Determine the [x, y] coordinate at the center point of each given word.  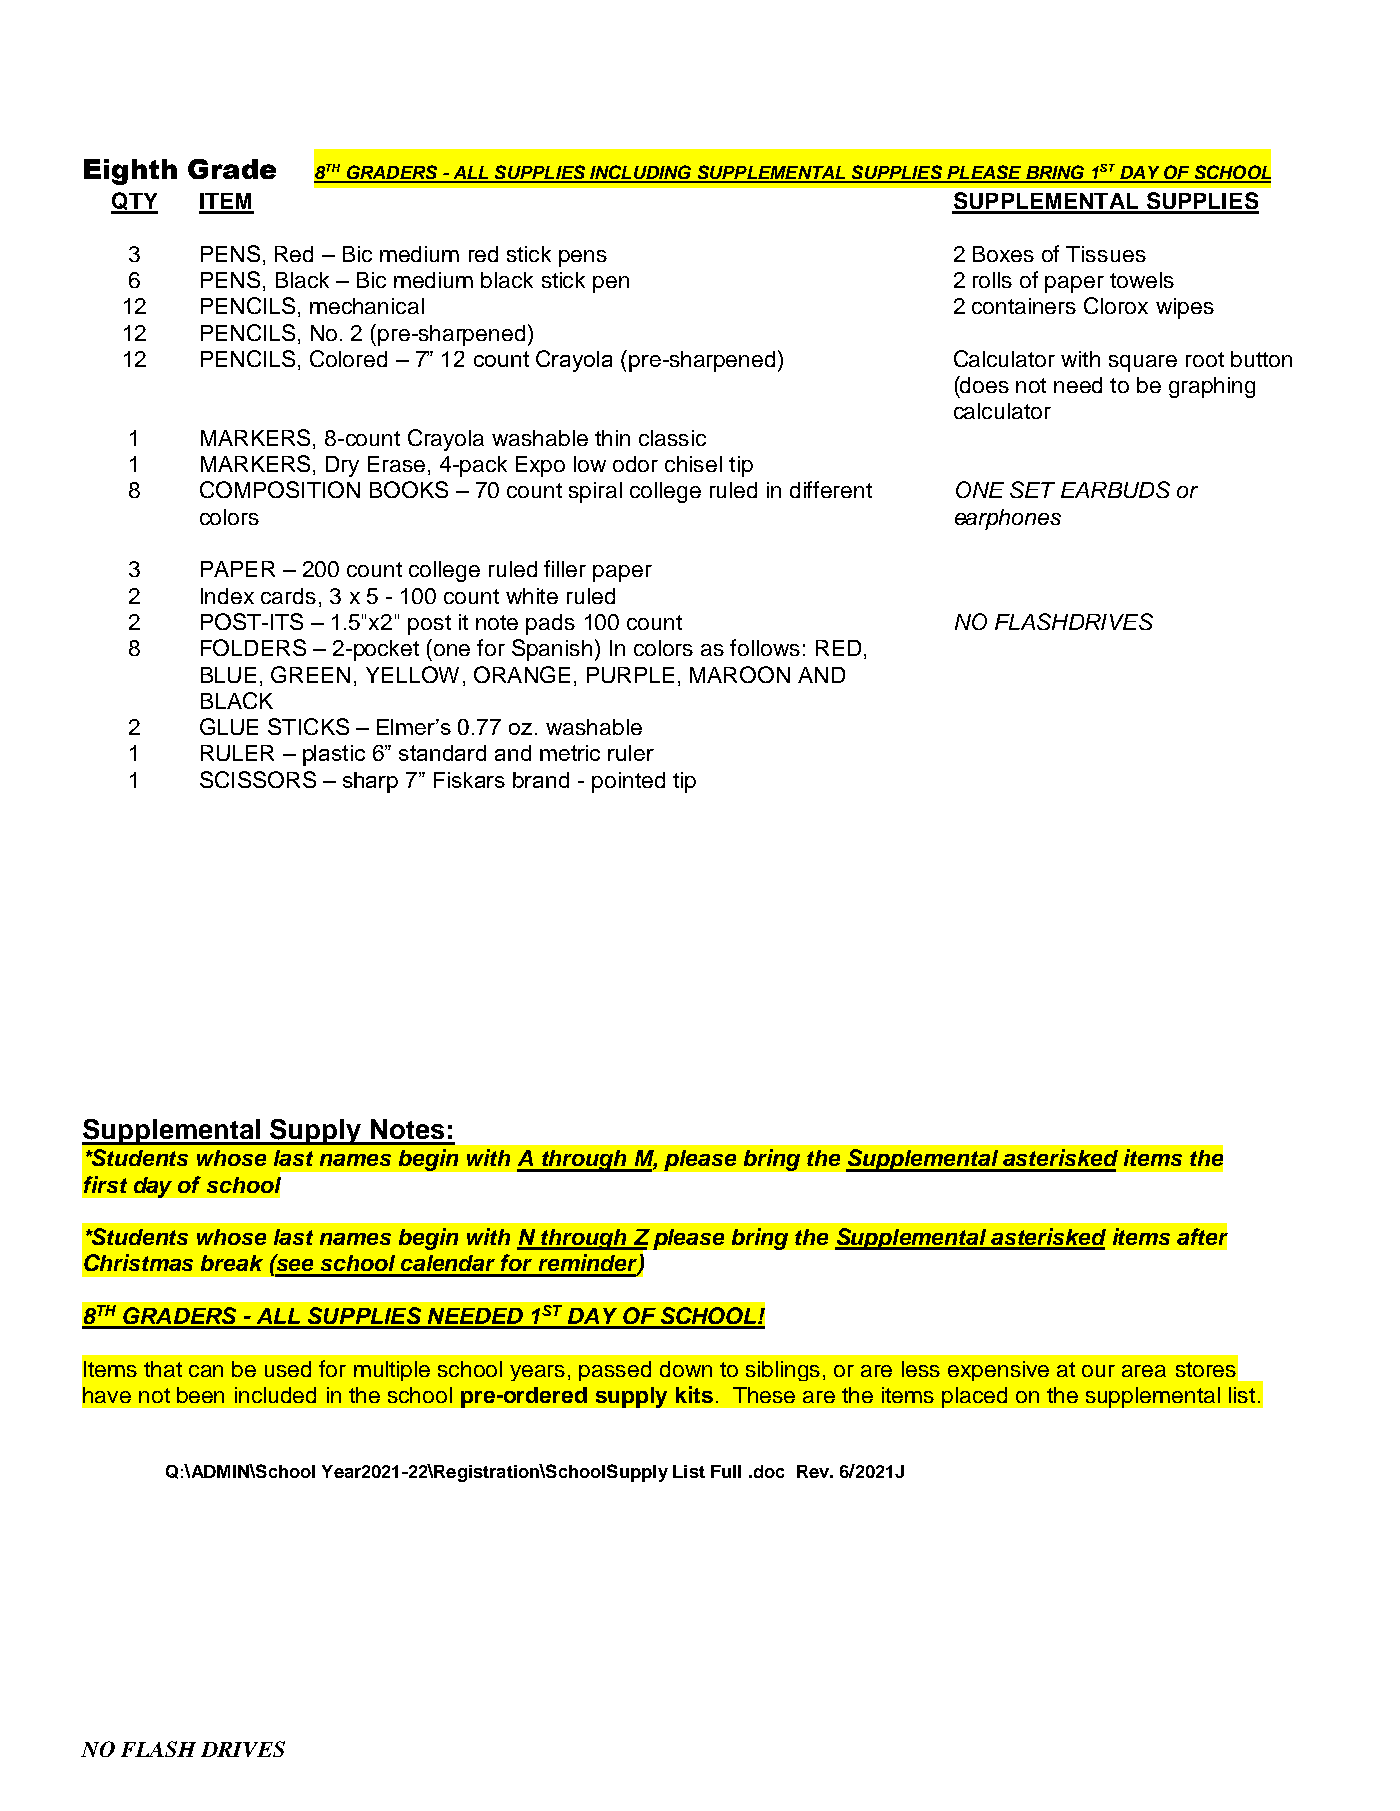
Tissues [1106, 254]
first [105, 1184]
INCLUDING [641, 173]
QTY [134, 202]
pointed [628, 782]
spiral [595, 492]
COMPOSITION [280, 489]
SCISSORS [258, 779]
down [686, 1369]
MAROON [740, 674]
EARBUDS [1115, 489]
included [275, 1395]
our [1098, 1371]
